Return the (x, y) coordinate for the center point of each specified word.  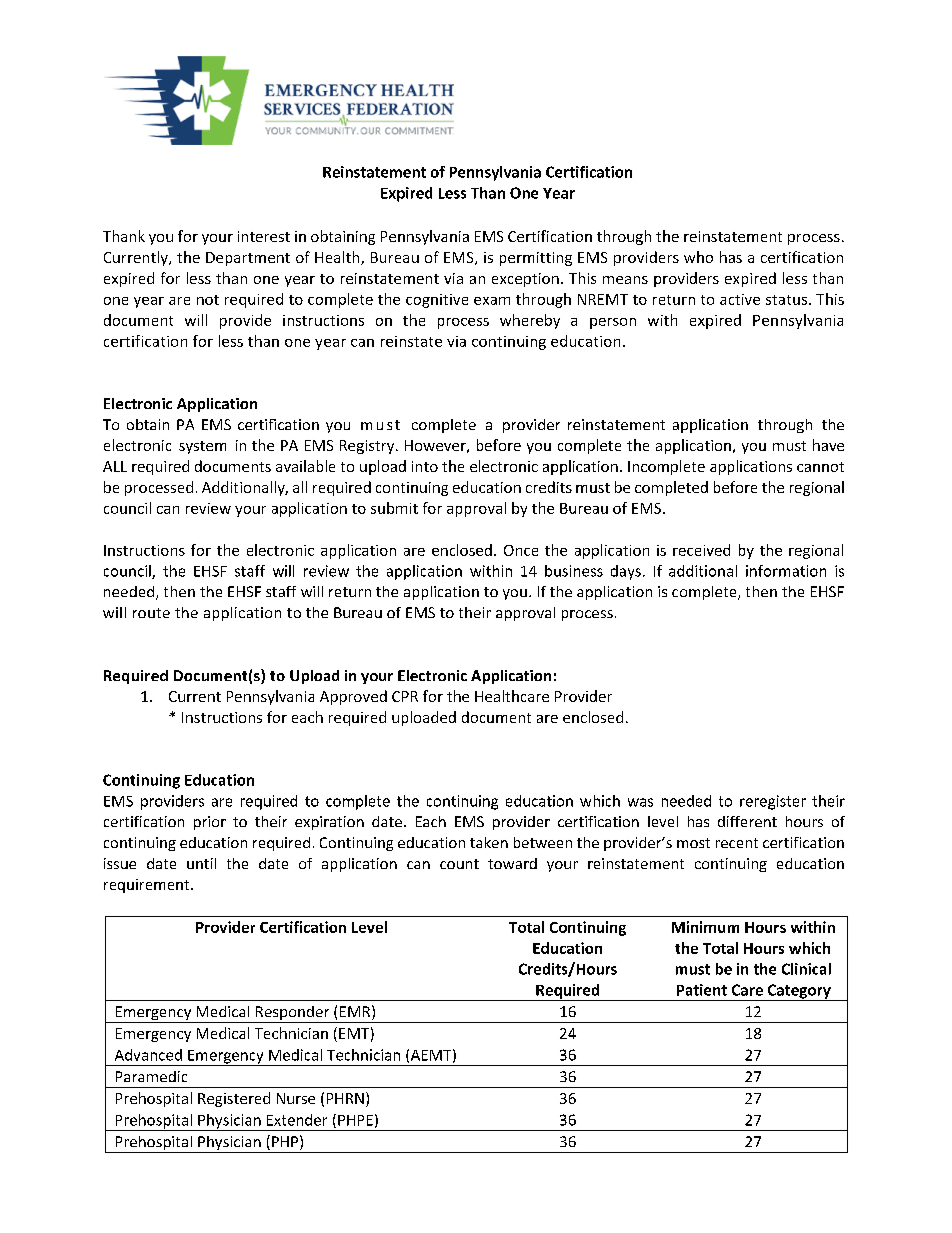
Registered (234, 1099)
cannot (820, 467)
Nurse (296, 1098)
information (786, 571)
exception (525, 280)
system (202, 447)
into (425, 466)
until (201, 863)
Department (248, 259)
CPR (405, 696)
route (151, 613)
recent (737, 843)
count (459, 864)
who (698, 257)
